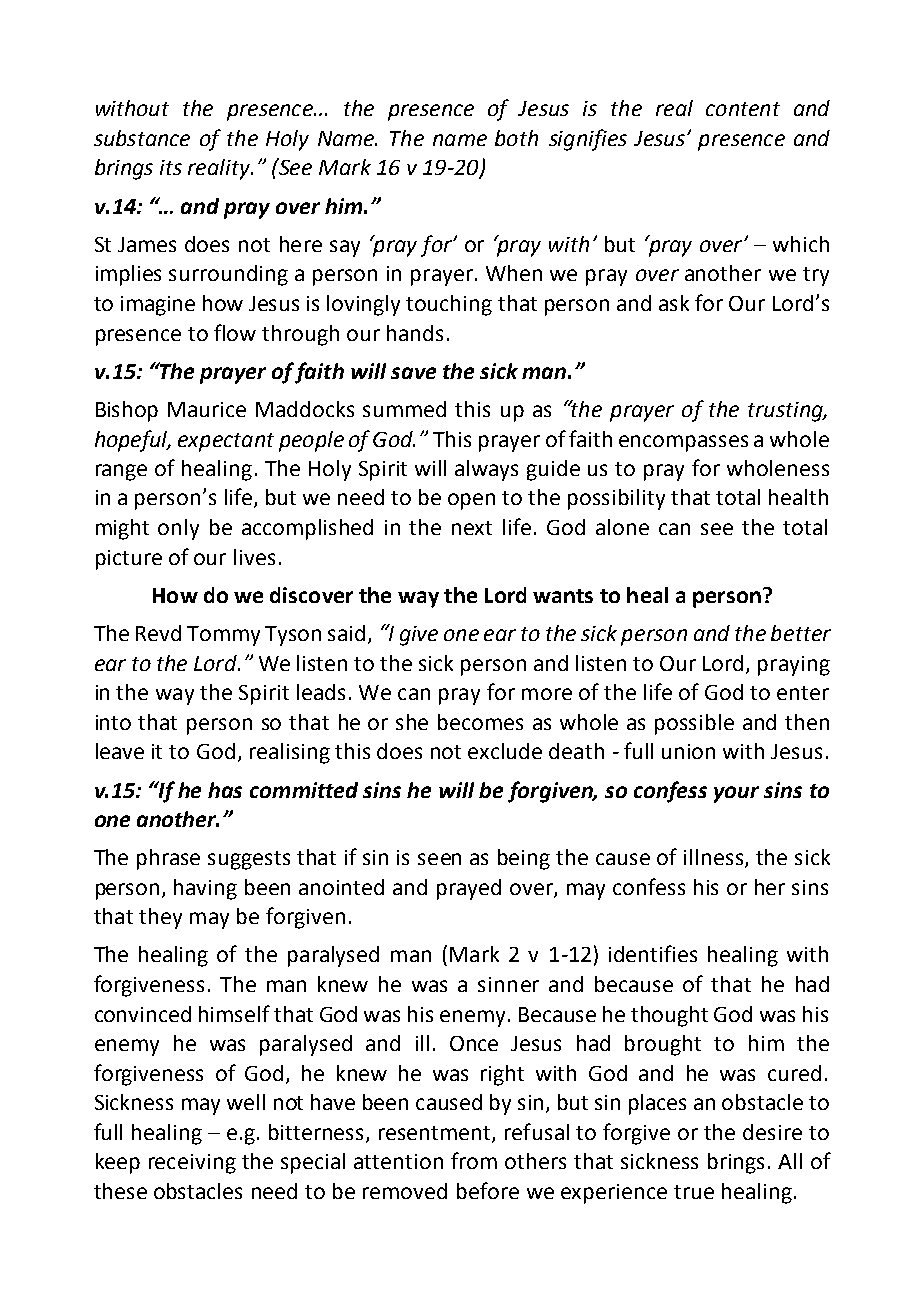 The image size is (924, 1308). What do you see at coordinates (171, 167) in the screenshot?
I see `its` at bounding box center [171, 167].
